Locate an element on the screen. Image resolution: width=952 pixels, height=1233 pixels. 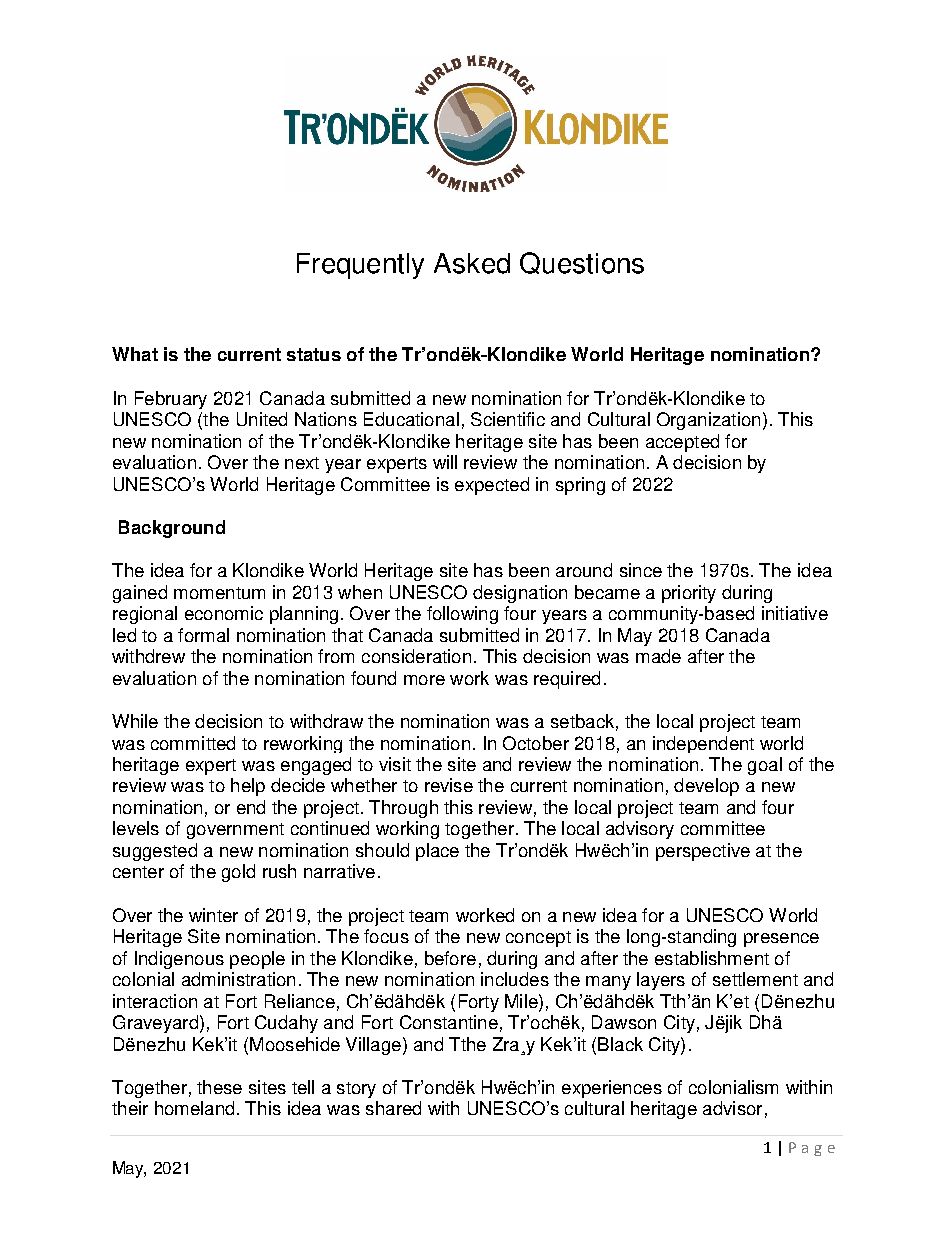
formal is located at coordinates (203, 635).
